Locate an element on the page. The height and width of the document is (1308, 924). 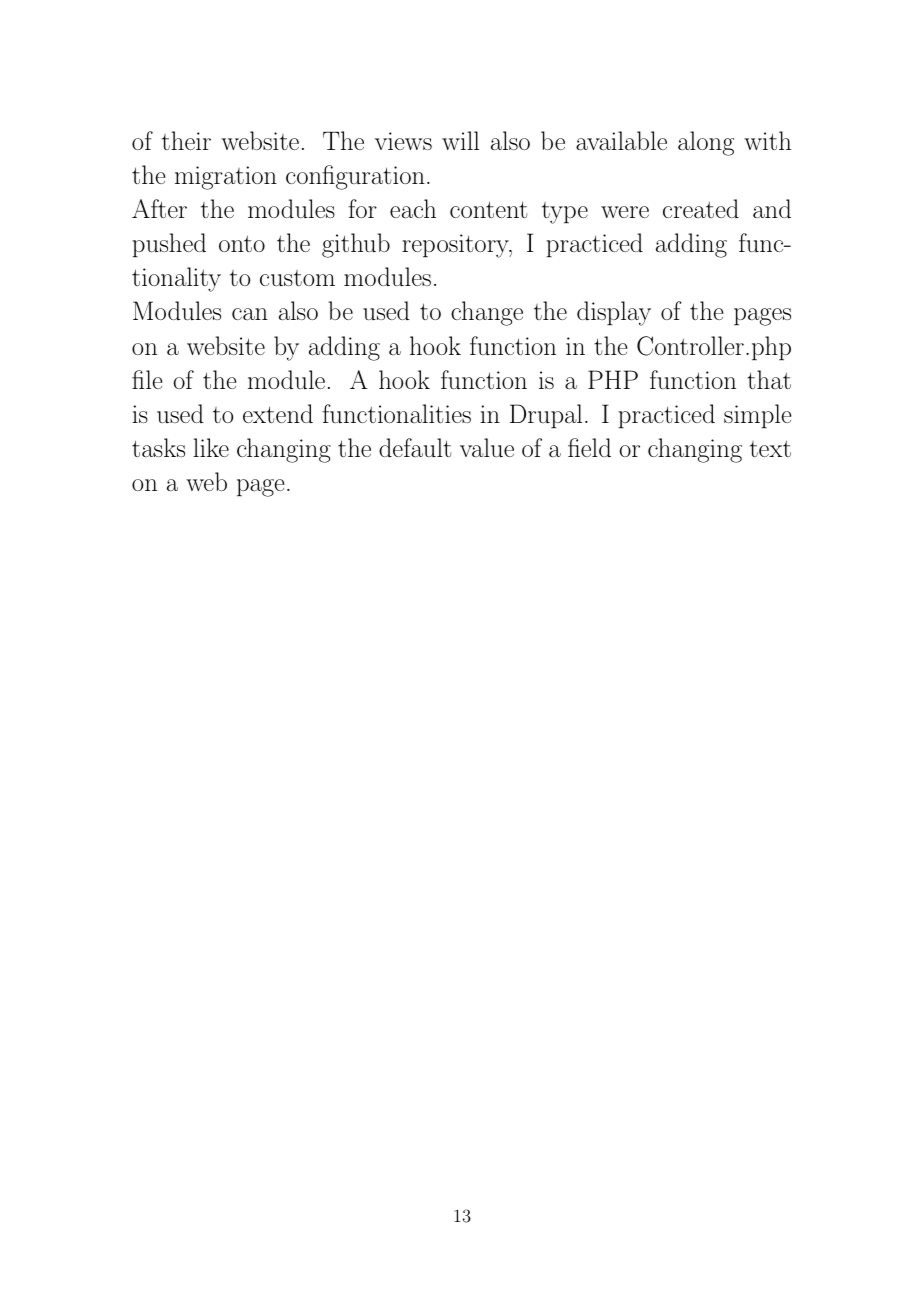
can is located at coordinates (250, 314).
